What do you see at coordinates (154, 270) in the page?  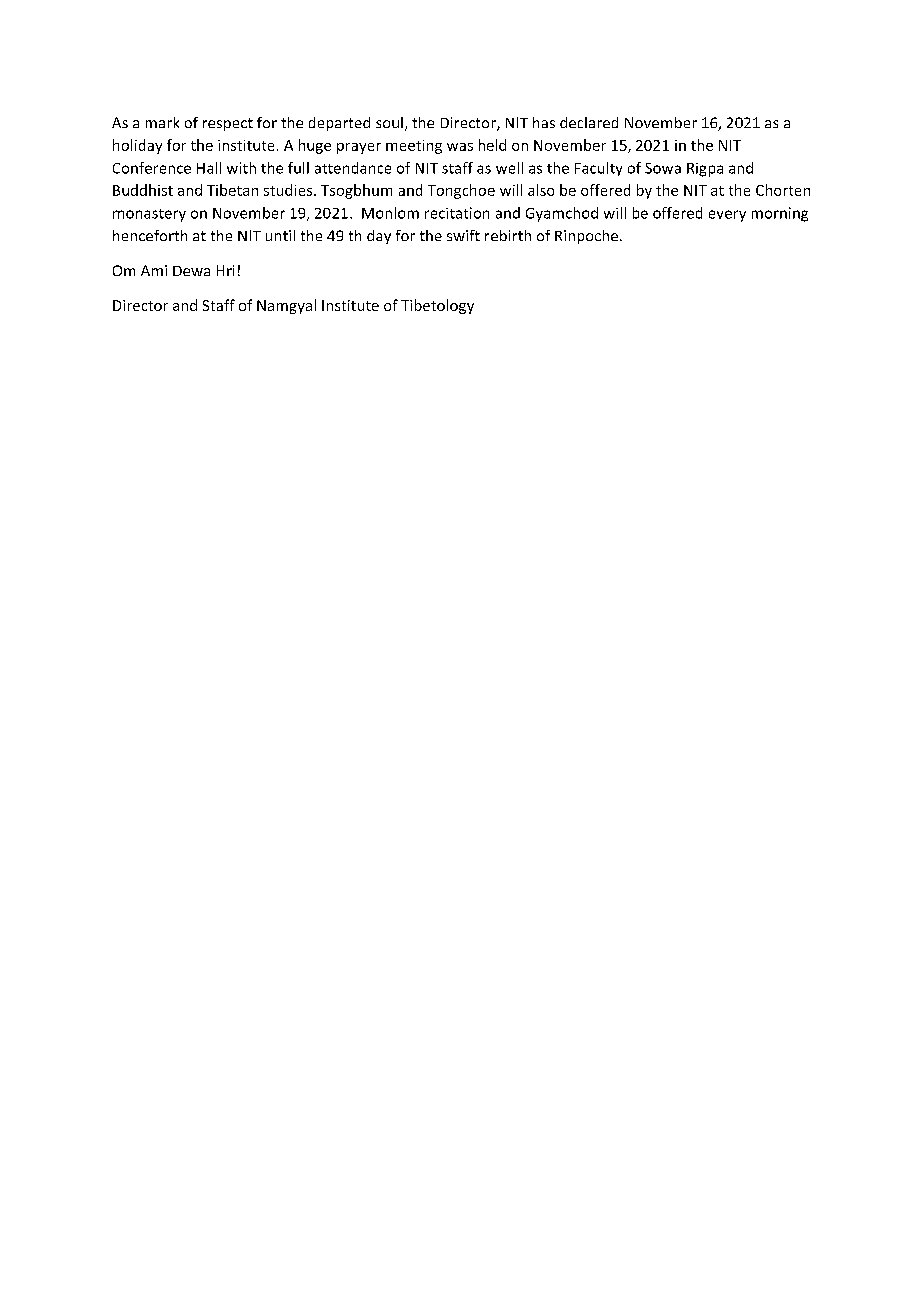 I see `Ami` at bounding box center [154, 270].
